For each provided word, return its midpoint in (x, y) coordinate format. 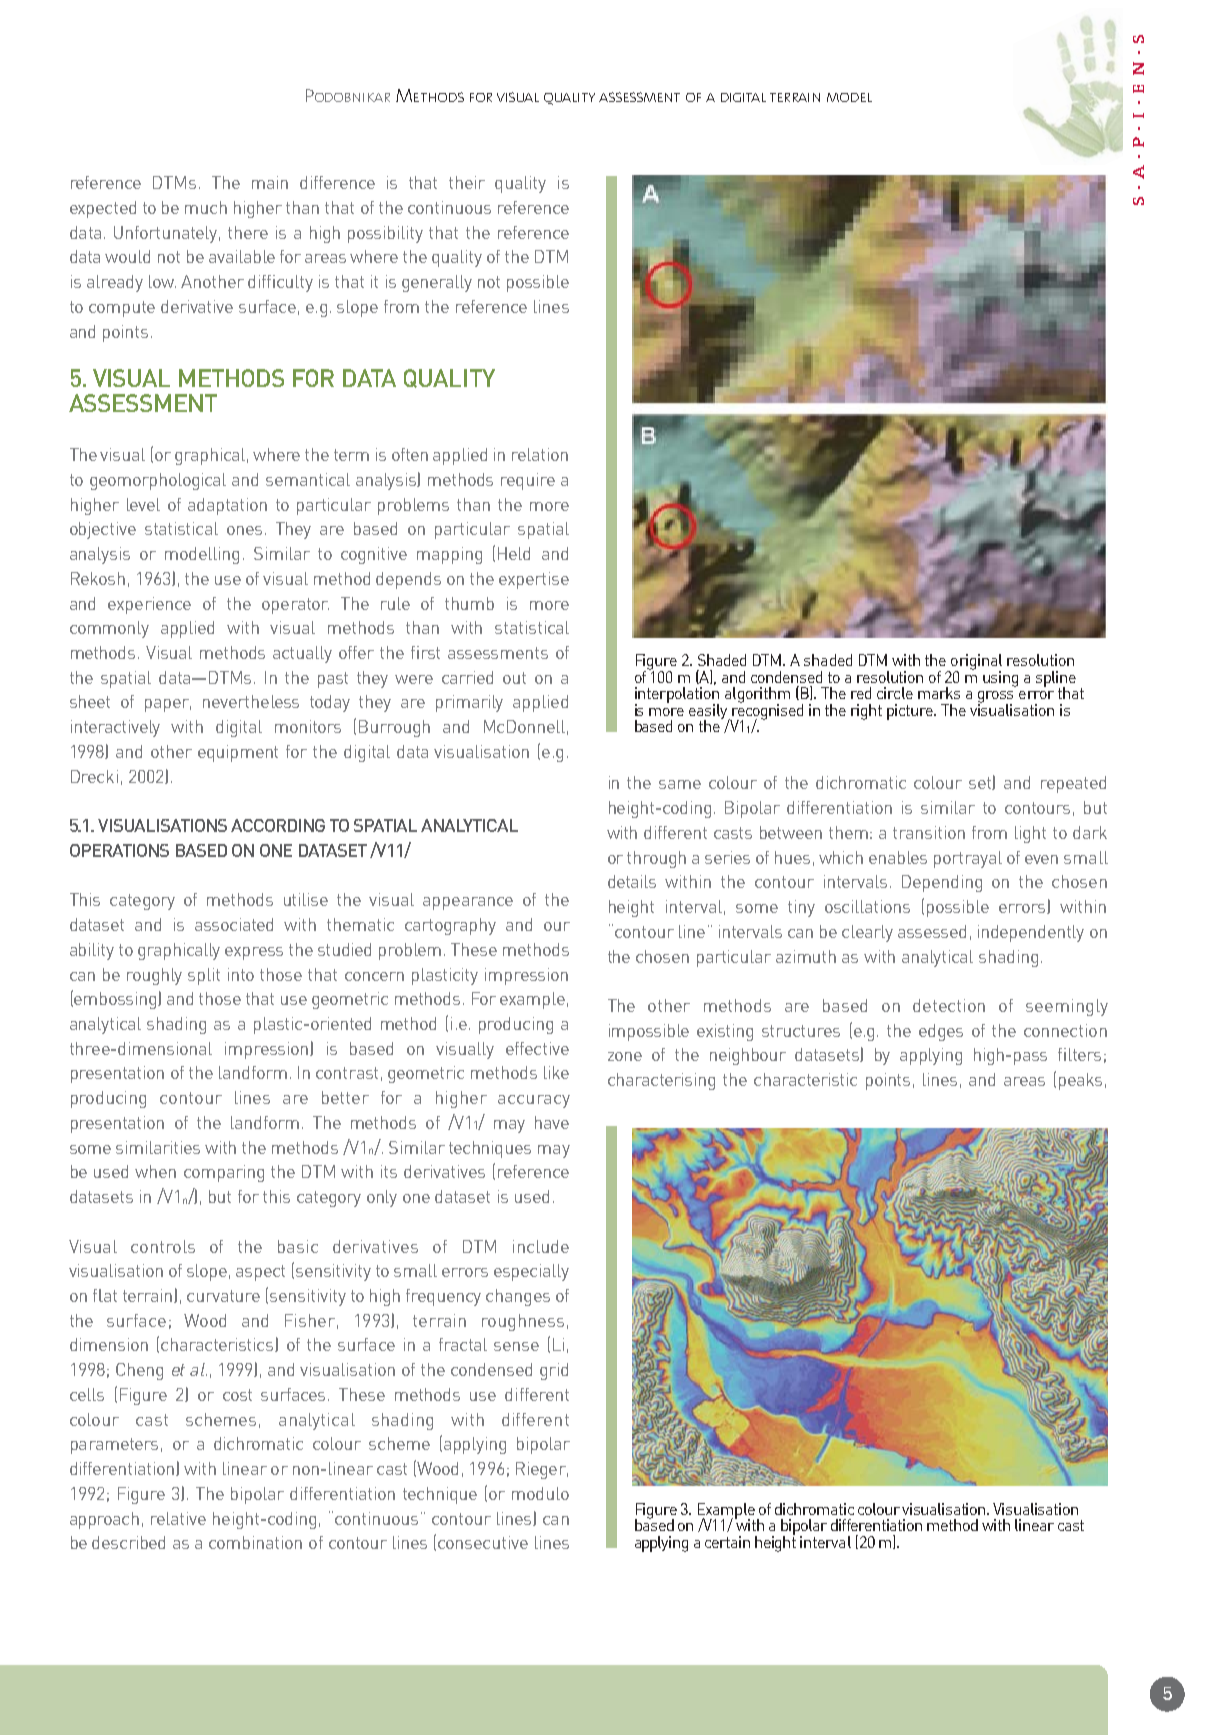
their (467, 182)
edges (941, 1032)
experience (149, 605)
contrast (347, 1073)
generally (437, 283)
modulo (540, 1493)
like (556, 1072)
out (514, 678)
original (975, 663)
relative (178, 1518)
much (206, 207)
